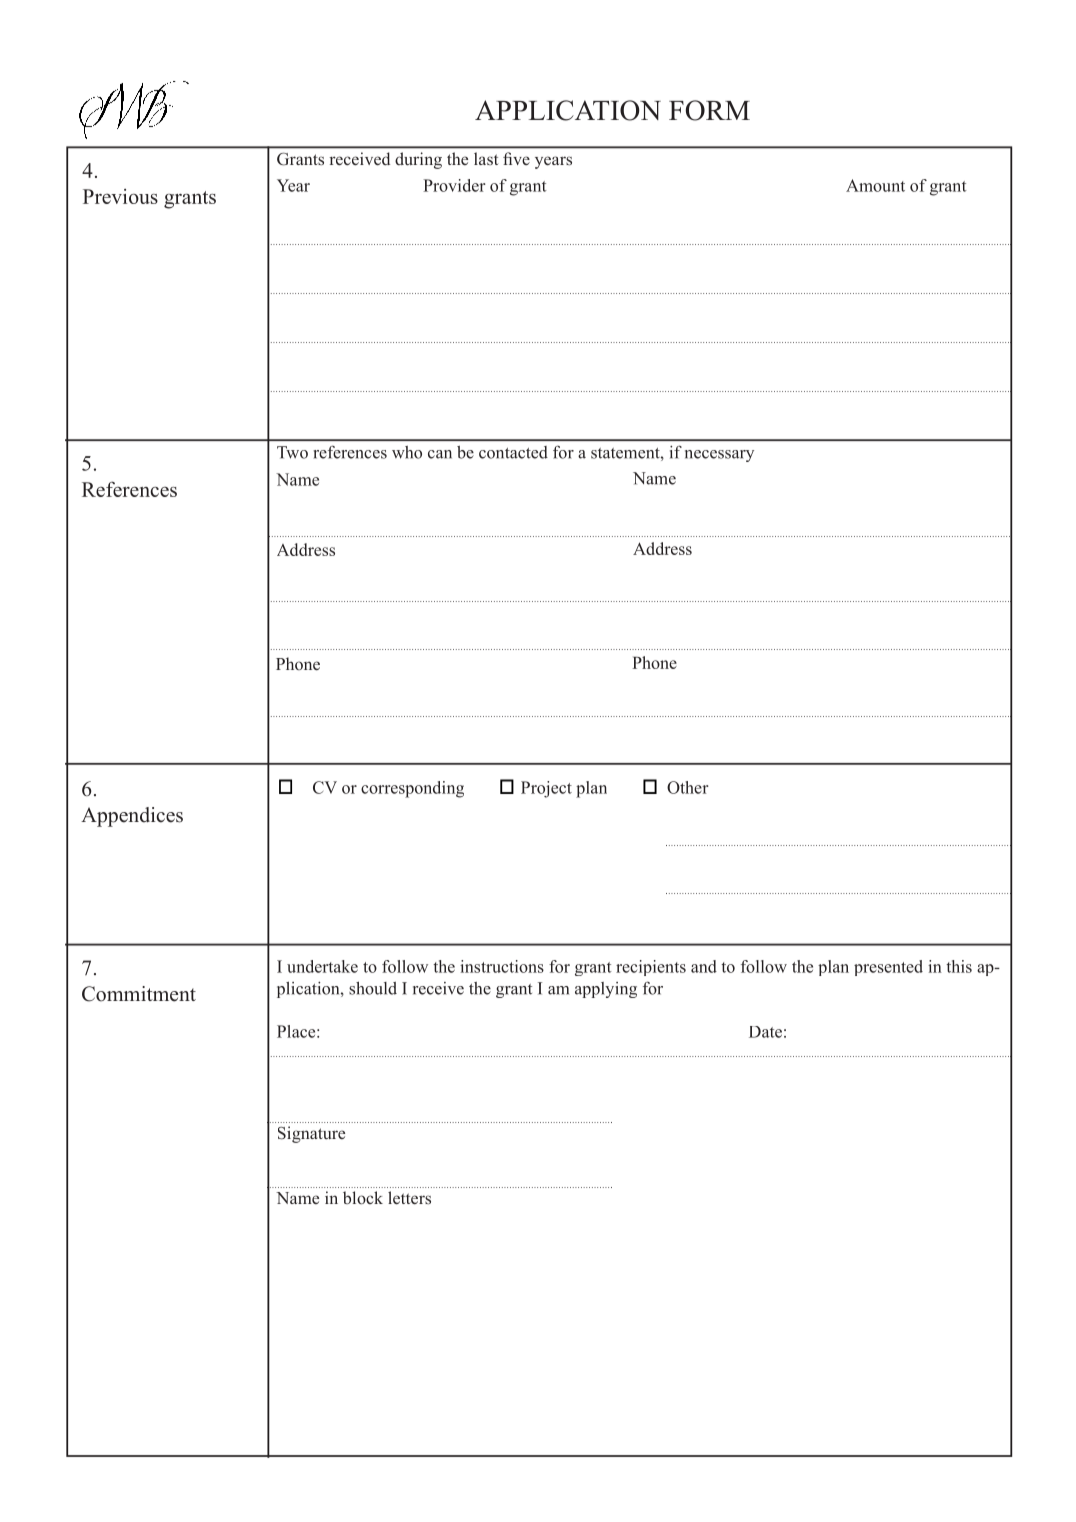 This screenshot has height=1522, width=1076. Describe the element at coordinates (719, 456) in the screenshot. I see `necessary` at that location.
